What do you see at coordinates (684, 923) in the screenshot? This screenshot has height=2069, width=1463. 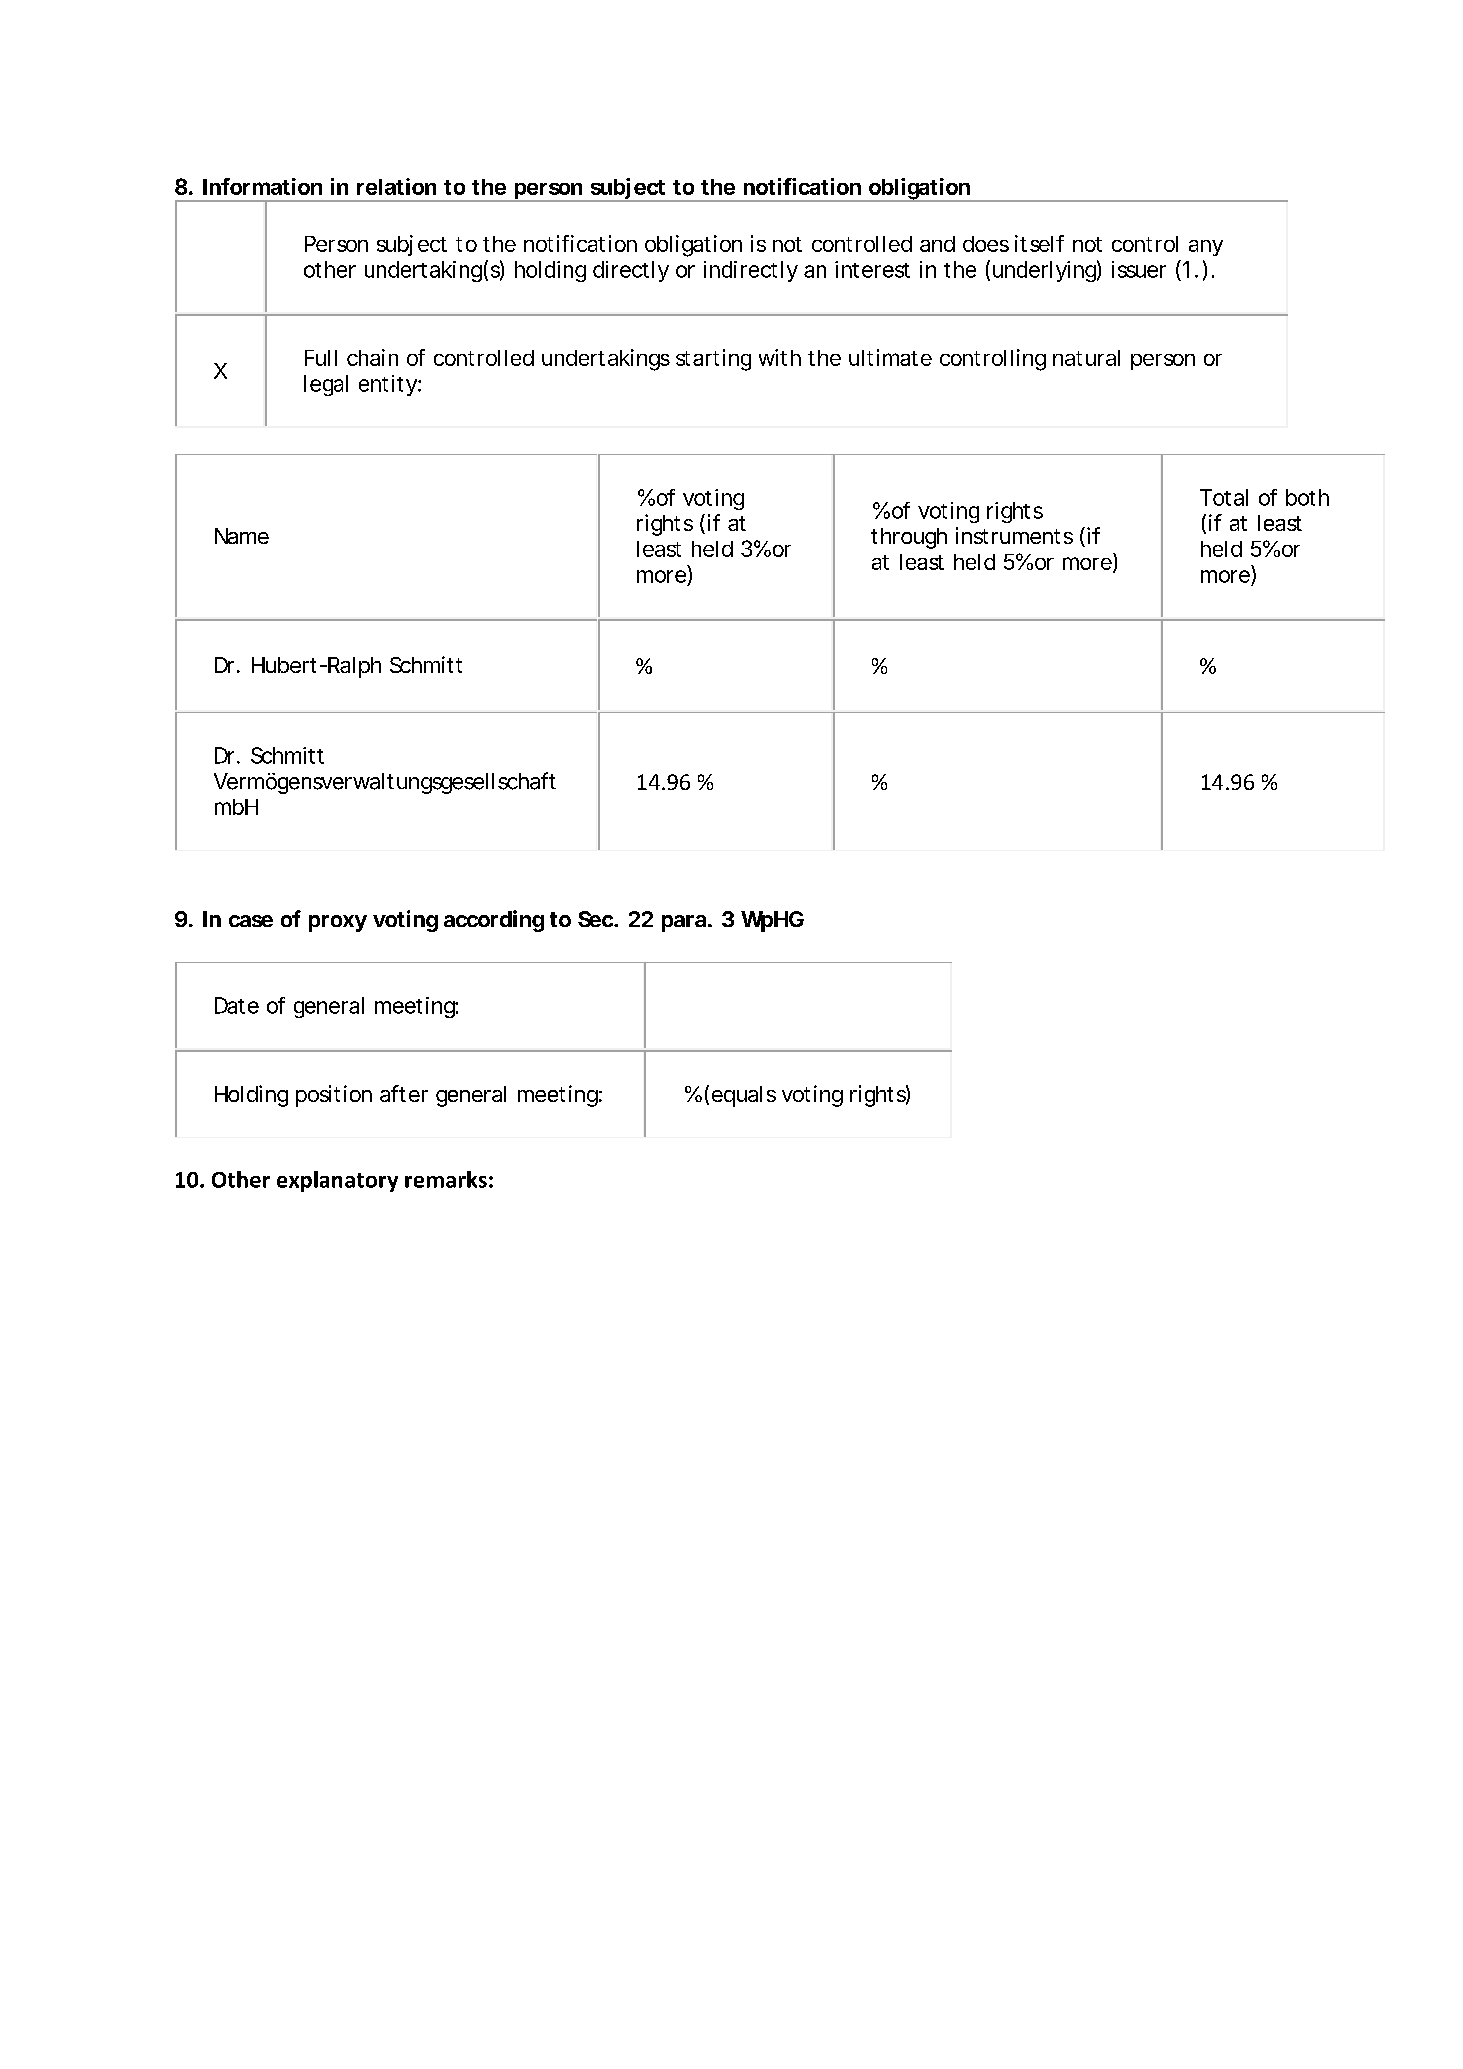 I see `para` at bounding box center [684, 923].
